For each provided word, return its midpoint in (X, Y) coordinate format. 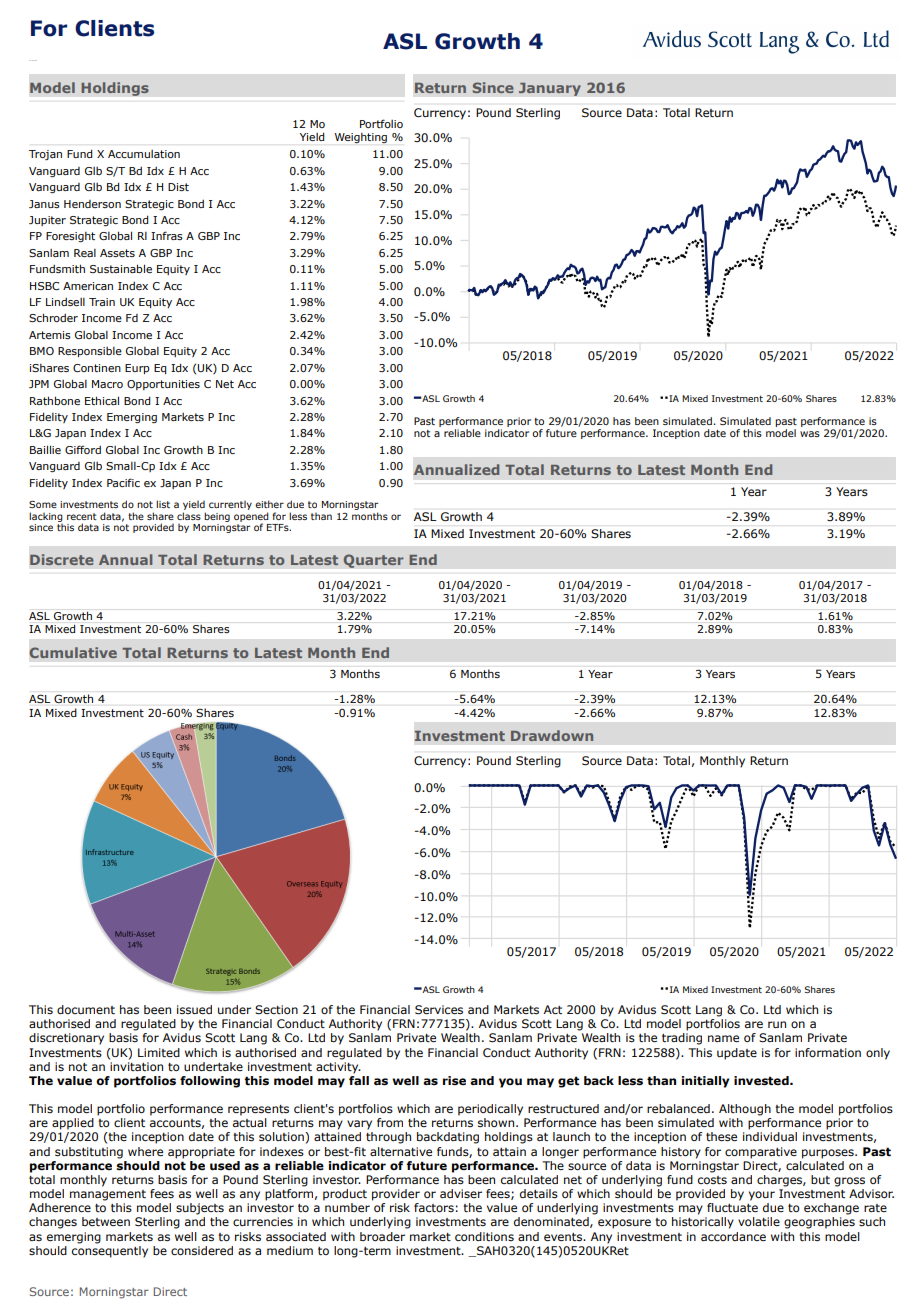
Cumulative (73, 652)
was (810, 434)
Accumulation (144, 154)
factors (434, 1207)
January (550, 89)
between (106, 1221)
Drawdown (552, 735)
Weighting (361, 138)
